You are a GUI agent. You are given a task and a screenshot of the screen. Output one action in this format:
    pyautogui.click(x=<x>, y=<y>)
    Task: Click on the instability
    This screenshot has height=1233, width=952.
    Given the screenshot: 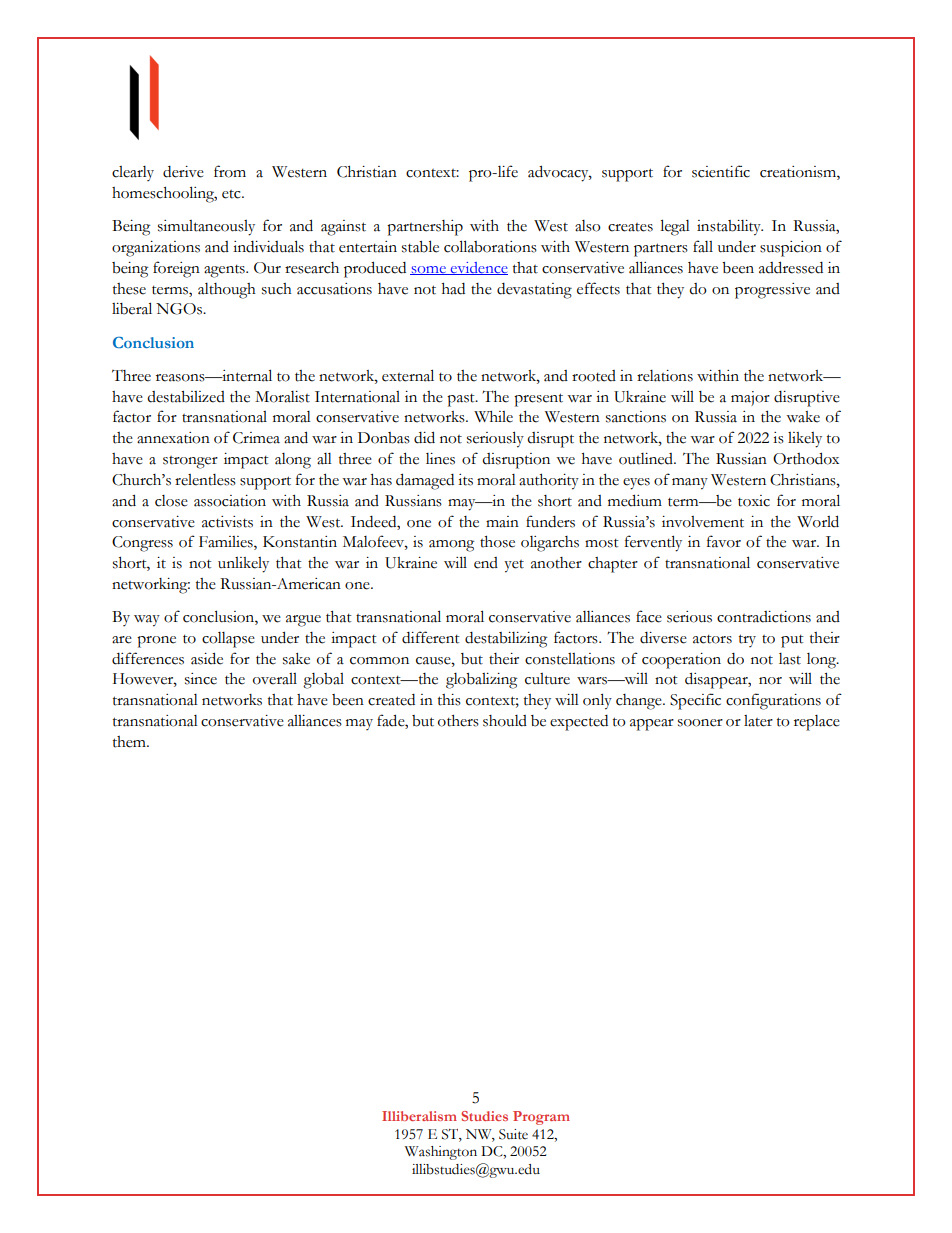 What is the action you would take?
    pyautogui.click(x=730, y=228)
